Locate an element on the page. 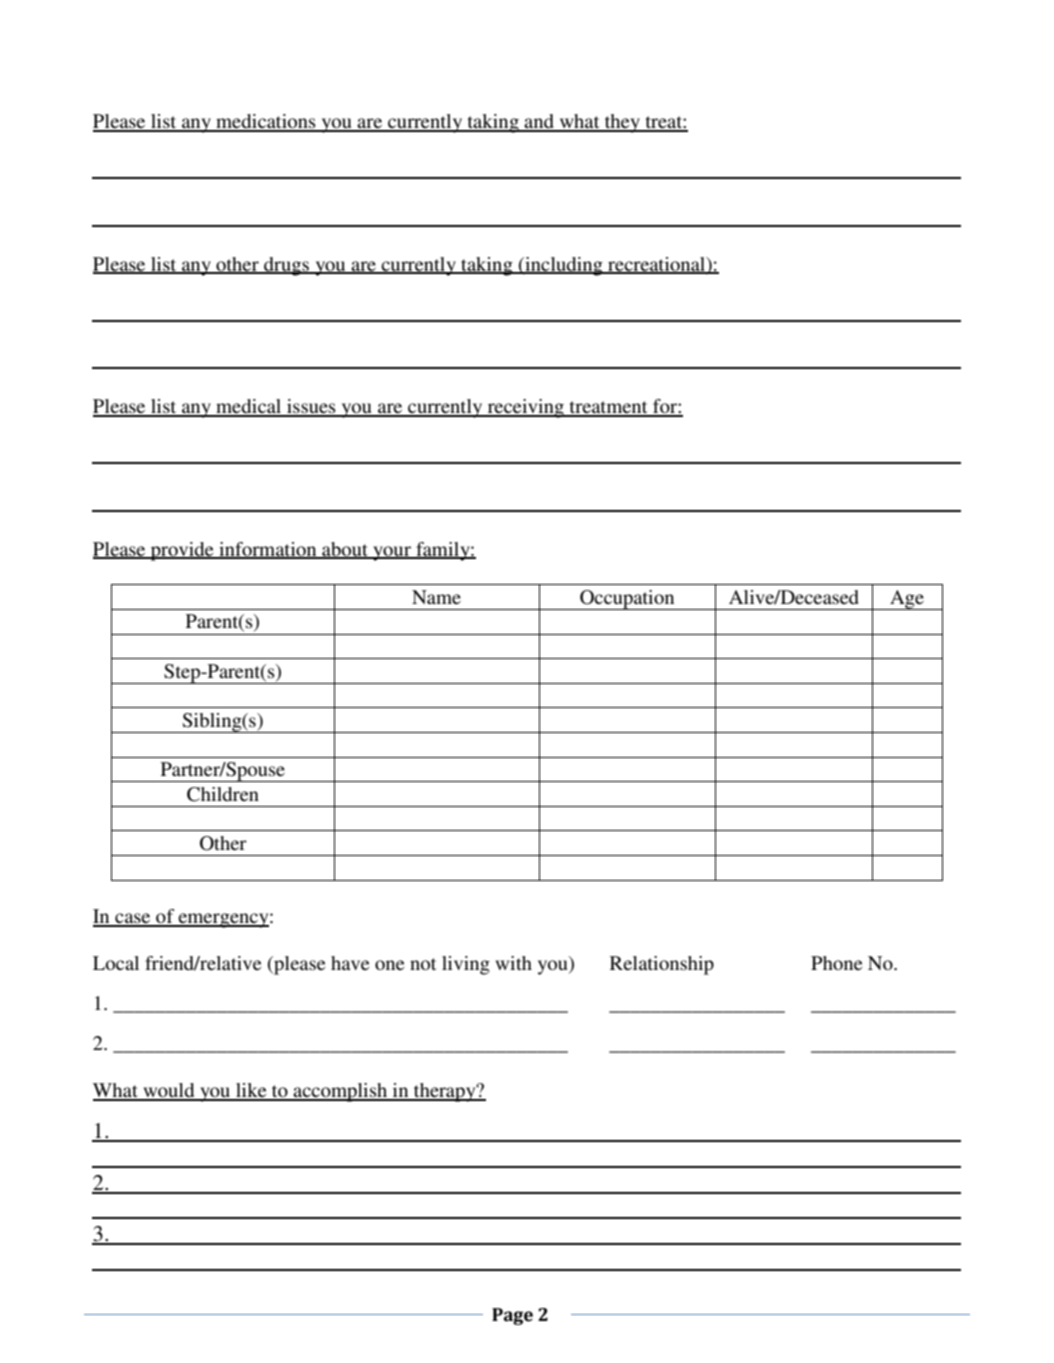 The height and width of the page is (1363, 1054). provide is located at coordinates (182, 551).
